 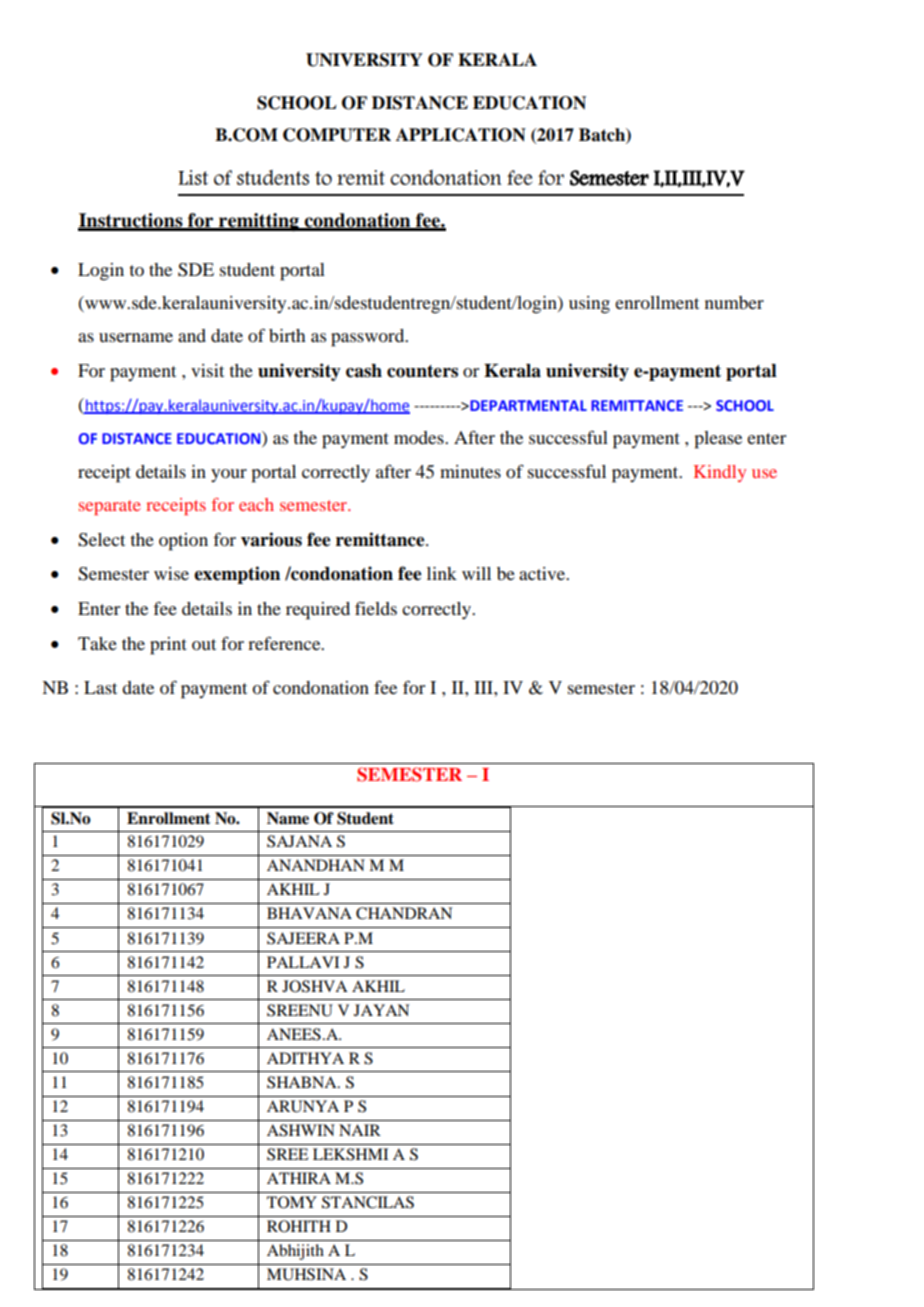 What do you see at coordinates (470, 471) in the screenshot?
I see `minutes` at bounding box center [470, 471].
